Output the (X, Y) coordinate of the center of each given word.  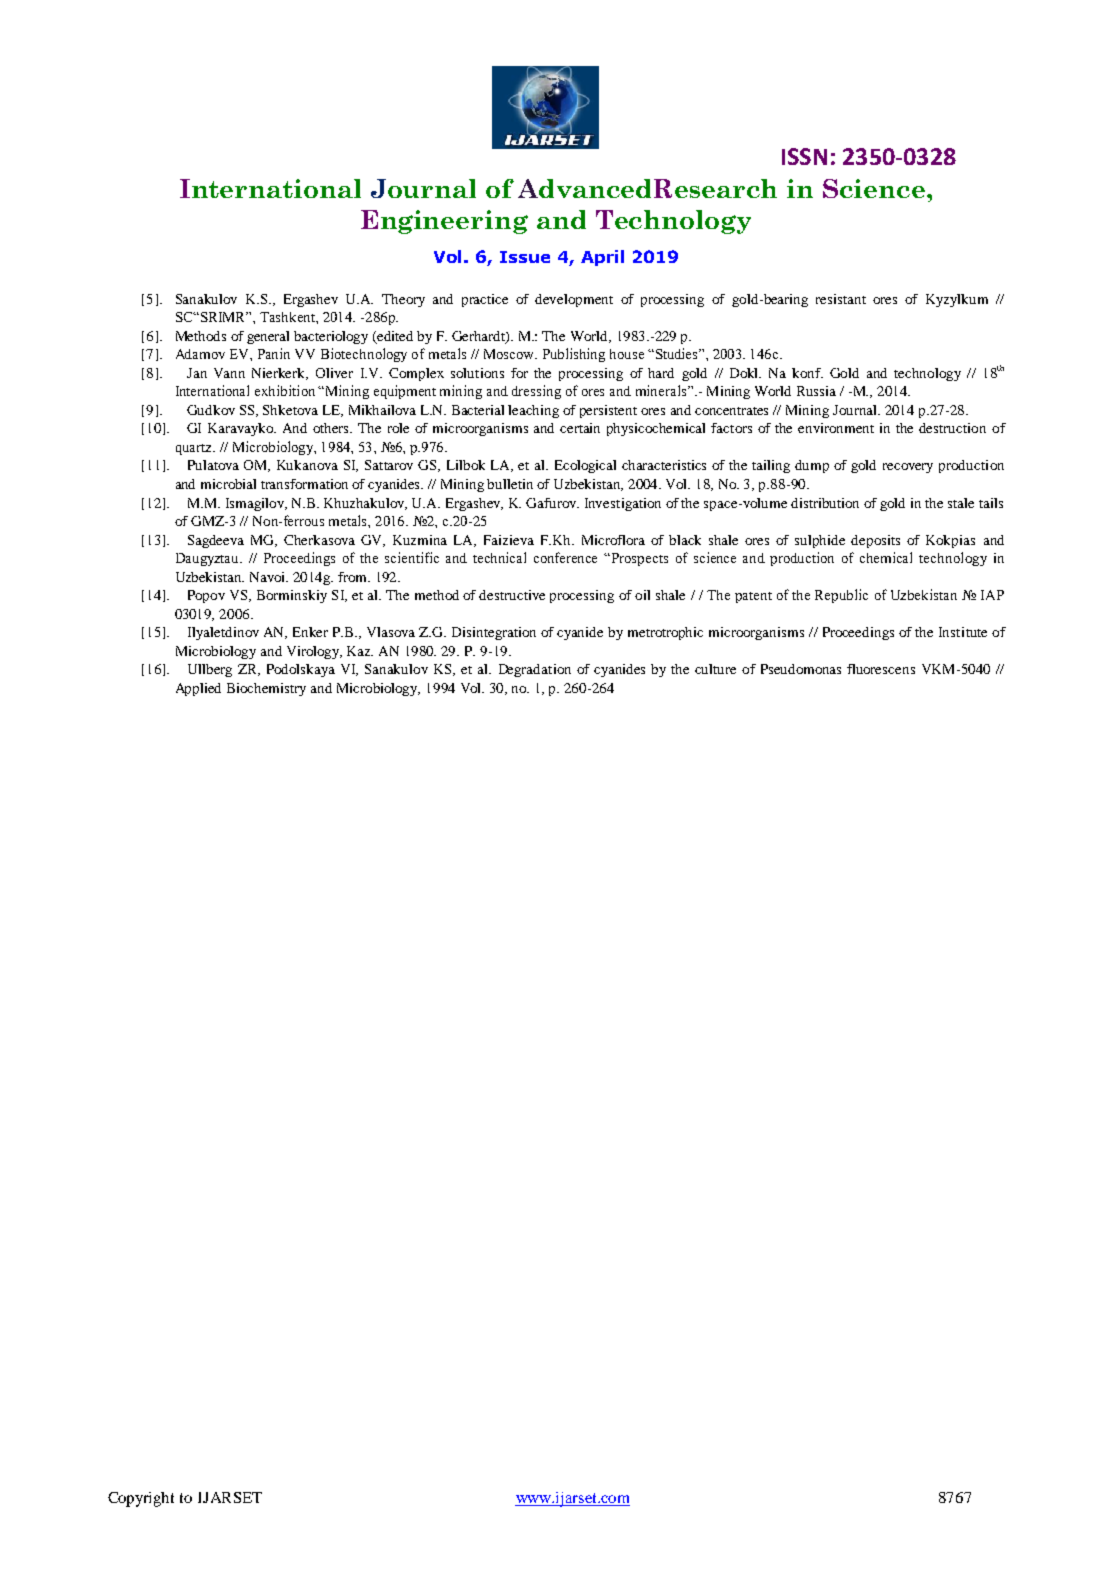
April (602, 258)
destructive (512, 595)
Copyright (141, 1499)
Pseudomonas (801, 669)
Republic (841, 596)
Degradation (535, 670)
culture (715, 669)
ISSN (804, 156)
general (268, 337)
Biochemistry (266, 689)
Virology (314, 652)
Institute (963, 632)
